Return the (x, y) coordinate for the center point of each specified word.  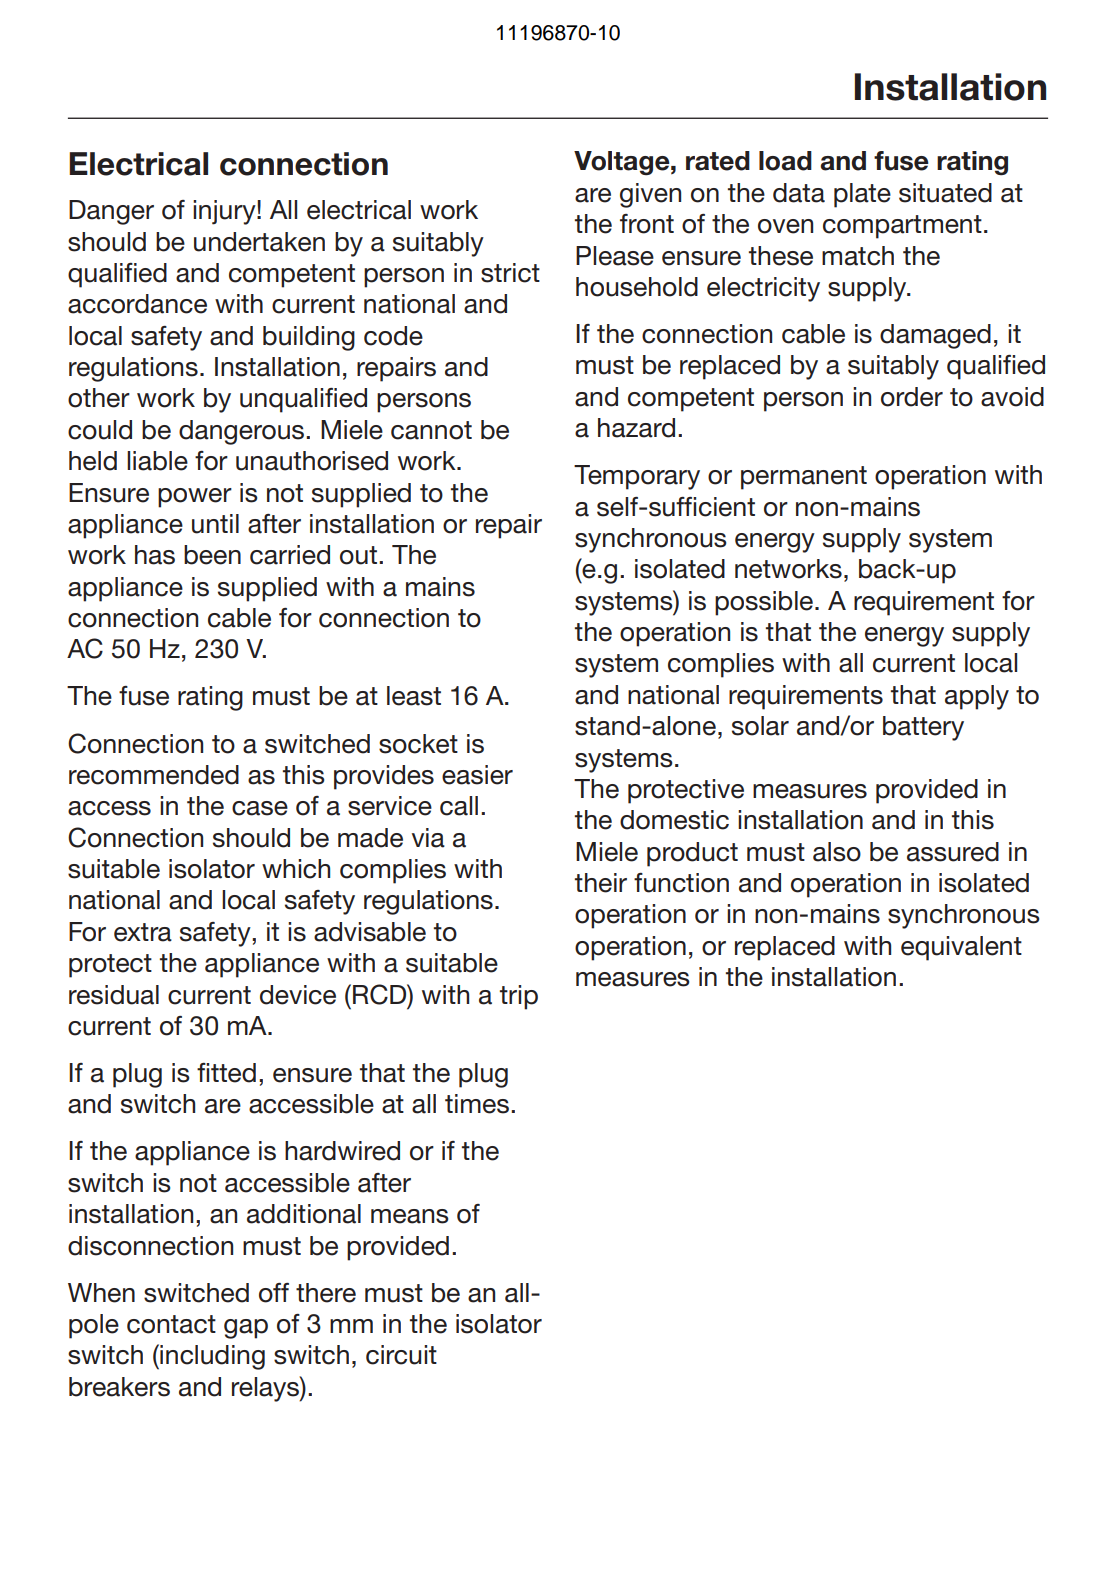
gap (246, 1329)
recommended (154, 775)
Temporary (637, 477)
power (195, 498)
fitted (226, 1073)
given (650, 195)
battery (923, 728)
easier (477, 775)
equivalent (961, 948)
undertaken (259, 242)
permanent (804, 478)
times (477, 1104)
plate (862, 195)
